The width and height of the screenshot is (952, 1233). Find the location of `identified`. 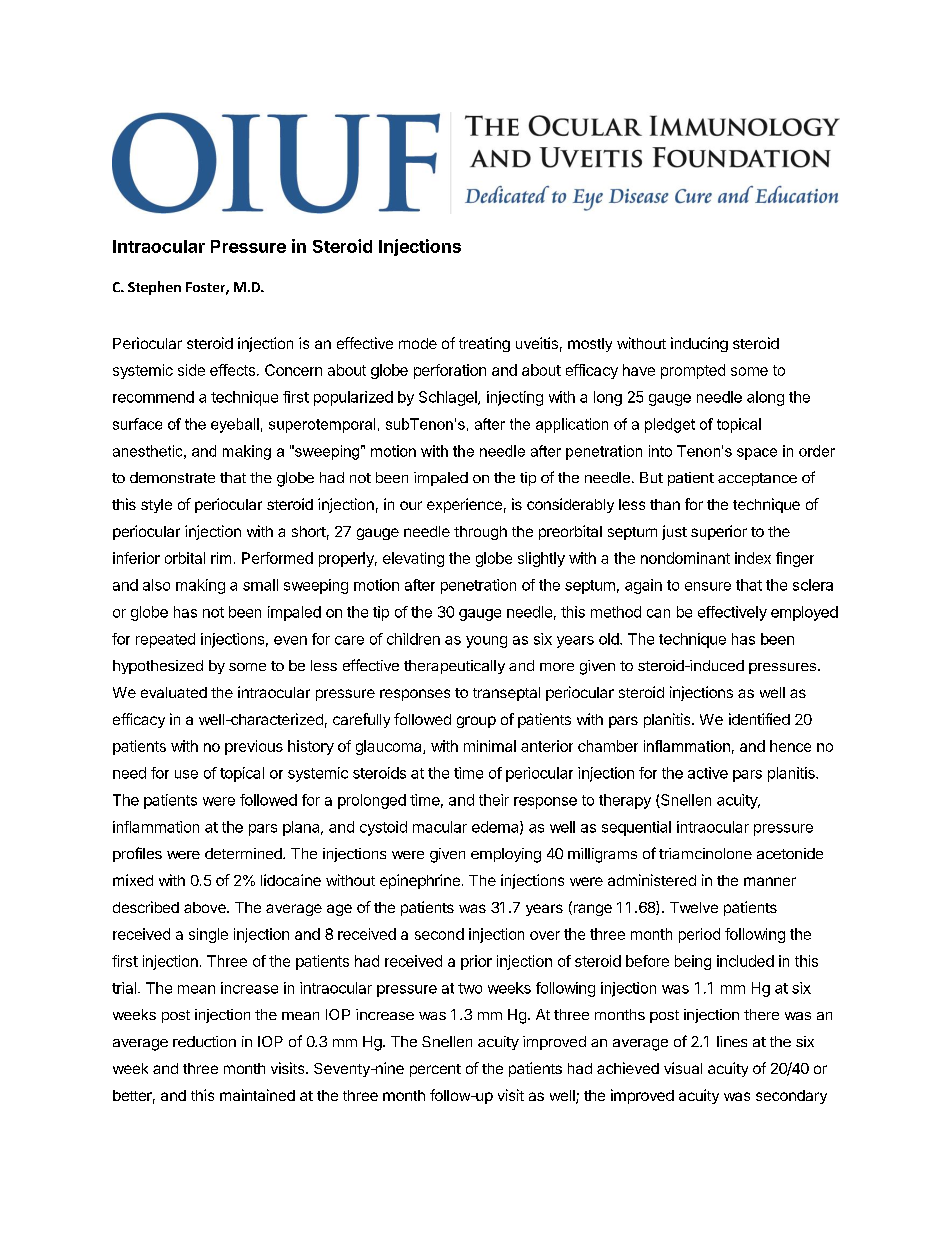

identified is located at coordinates (759, 719).
